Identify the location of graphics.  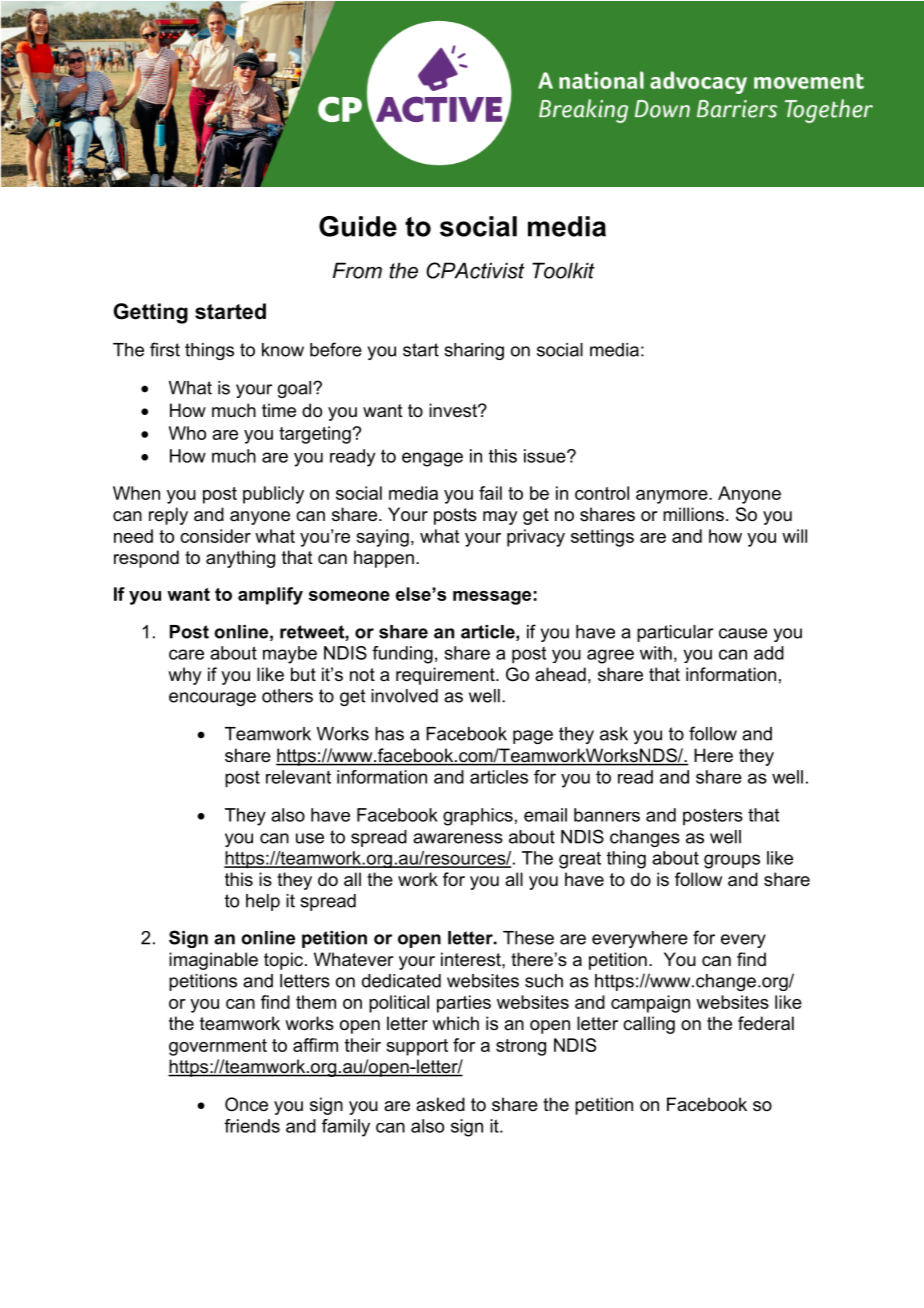
(478, 817).
